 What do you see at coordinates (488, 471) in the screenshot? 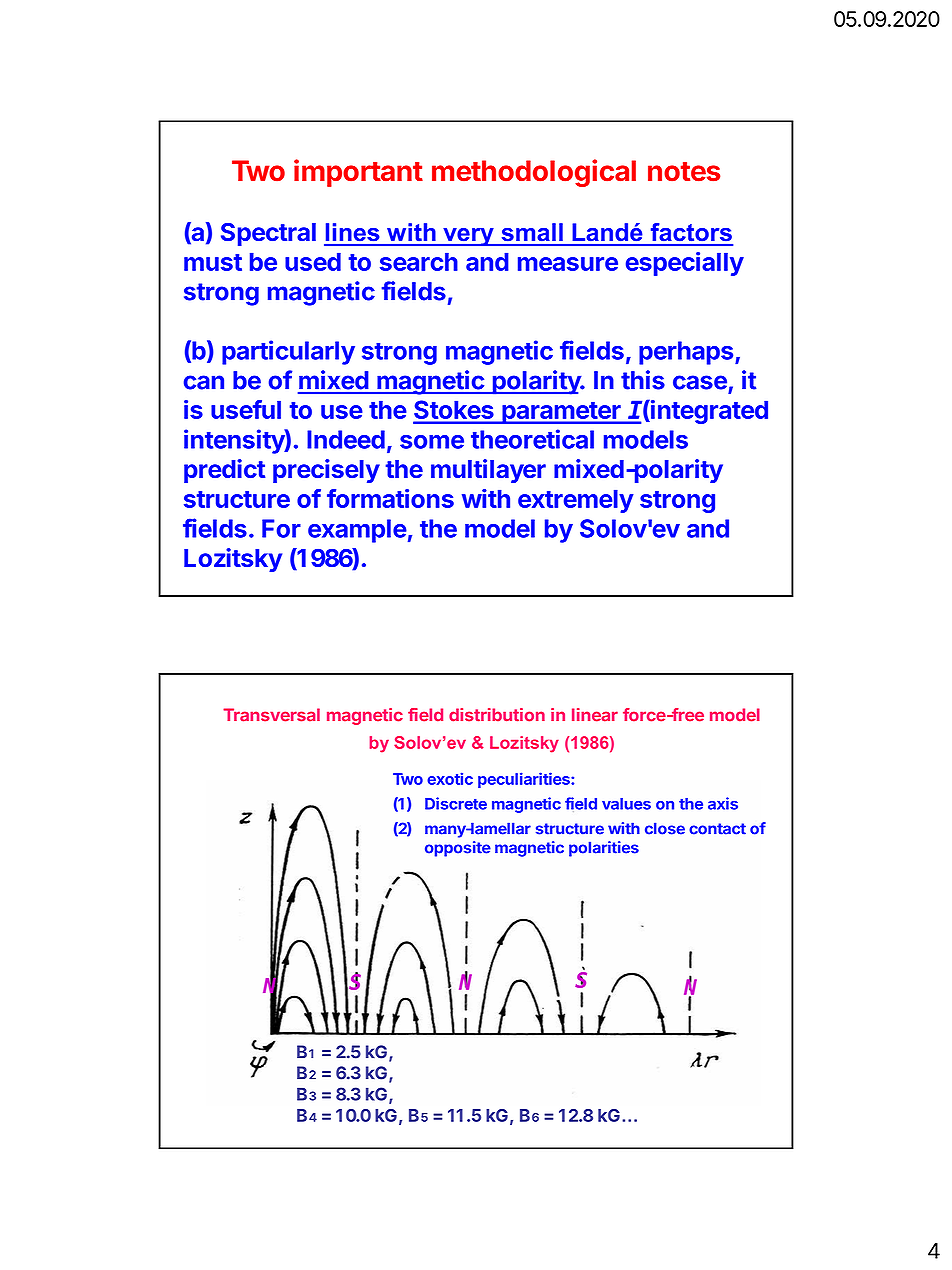
I see `multilayer` at bounding box center [488, 471].
